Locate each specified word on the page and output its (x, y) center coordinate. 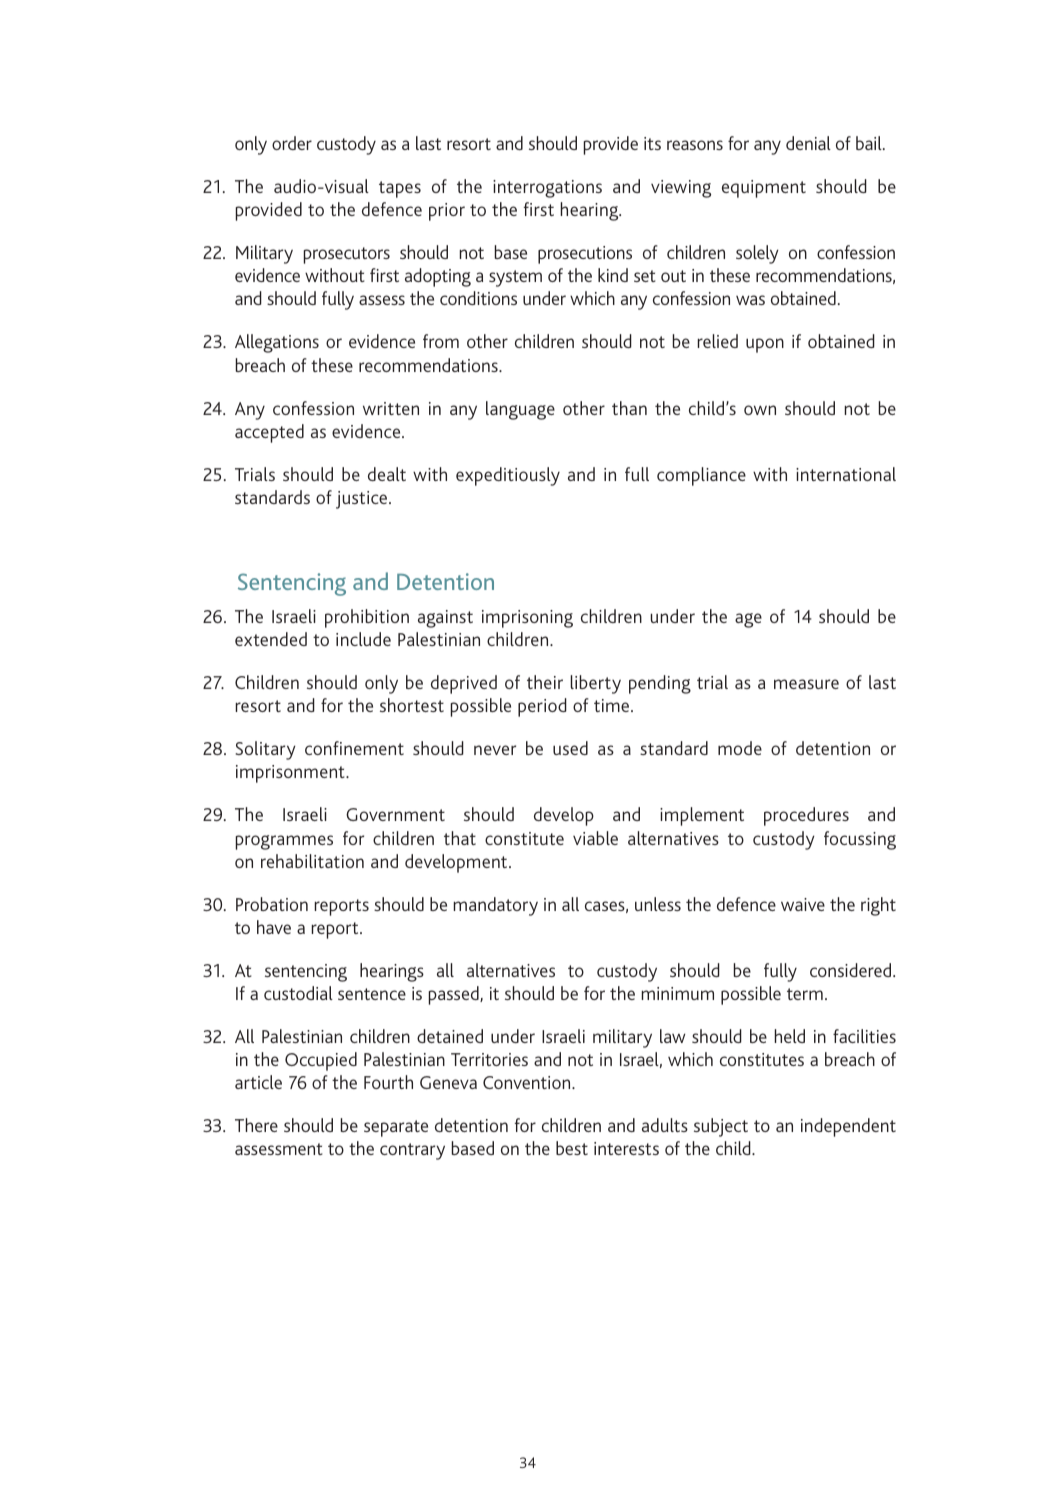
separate (396, 1128)
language (520, 410)
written (391, 408)
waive (803, 904)
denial (808, 143)
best (572, 1148)
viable (595, 838)
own (760, 410)
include (363, 639)
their (545, 682)
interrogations (547, 189)
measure (806, 684)
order (292, 143)
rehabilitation (312, 861)
